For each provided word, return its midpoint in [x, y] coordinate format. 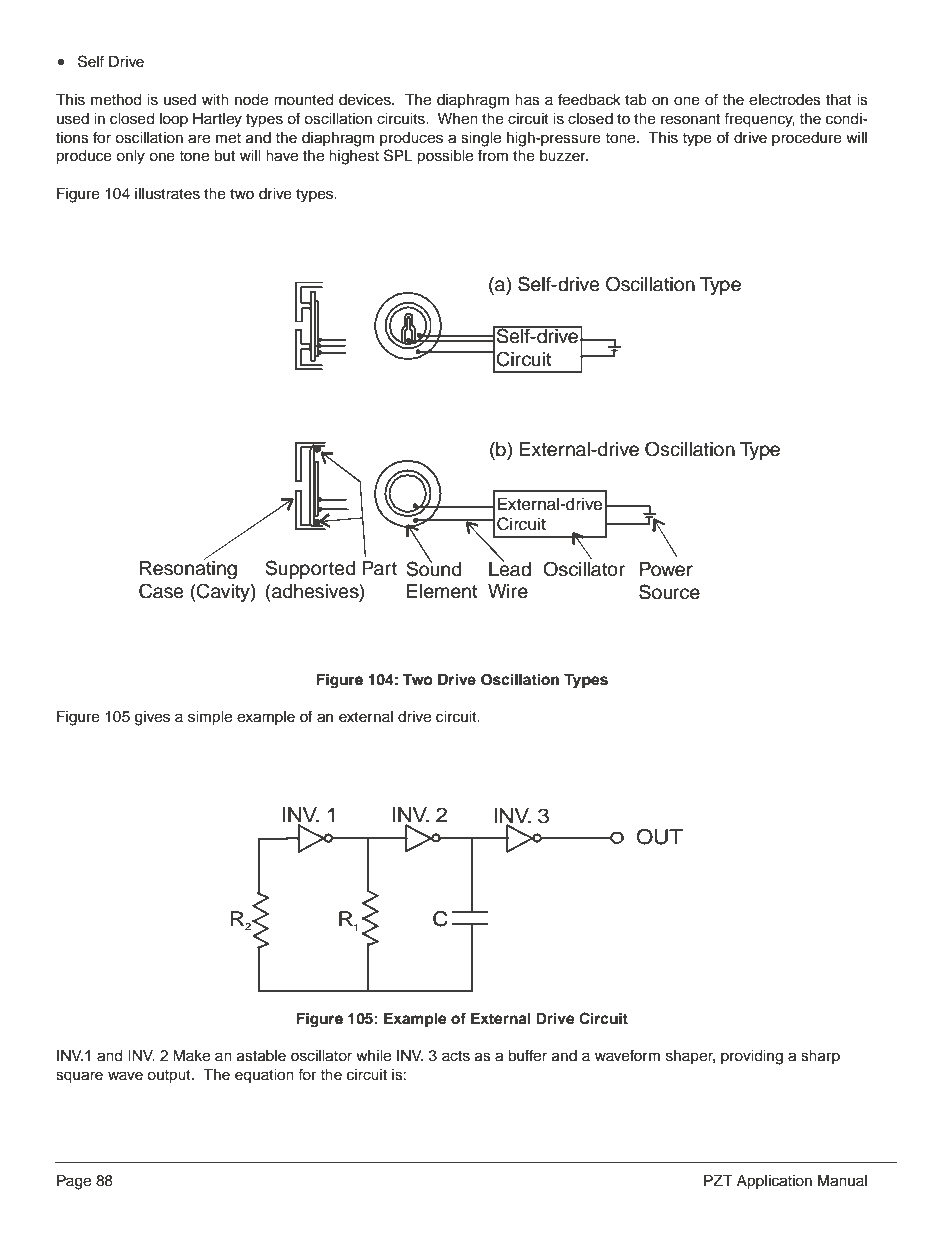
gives [152, 718]
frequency [759, 120]
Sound [434, 568]
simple [210, 718]
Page [74, 1182]
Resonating [188, 569]
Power [666, 569]
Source [669, 592]
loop [174, 120]
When [458, 119]
